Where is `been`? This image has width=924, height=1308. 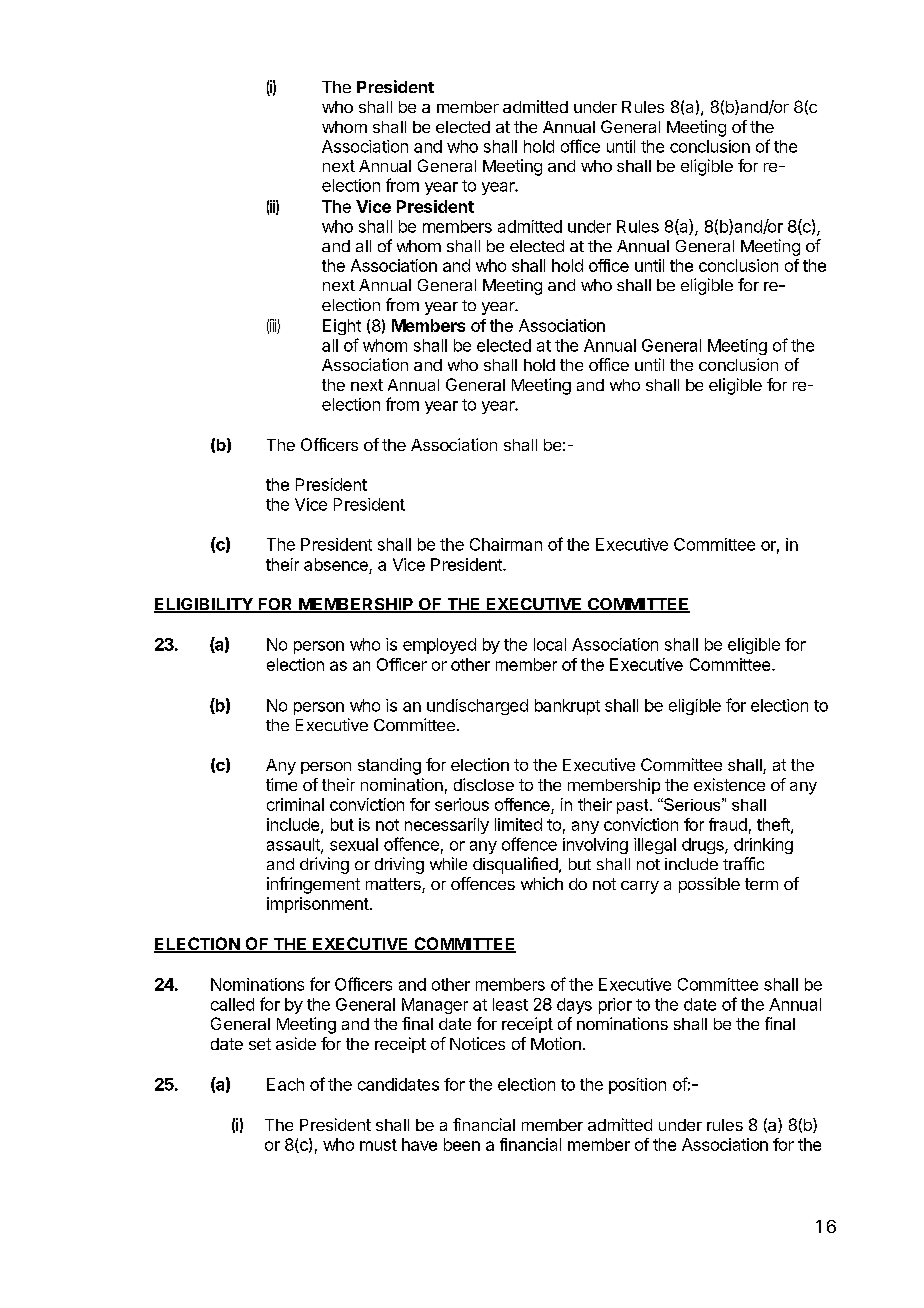 been is located at coordinates (462, 1144).
